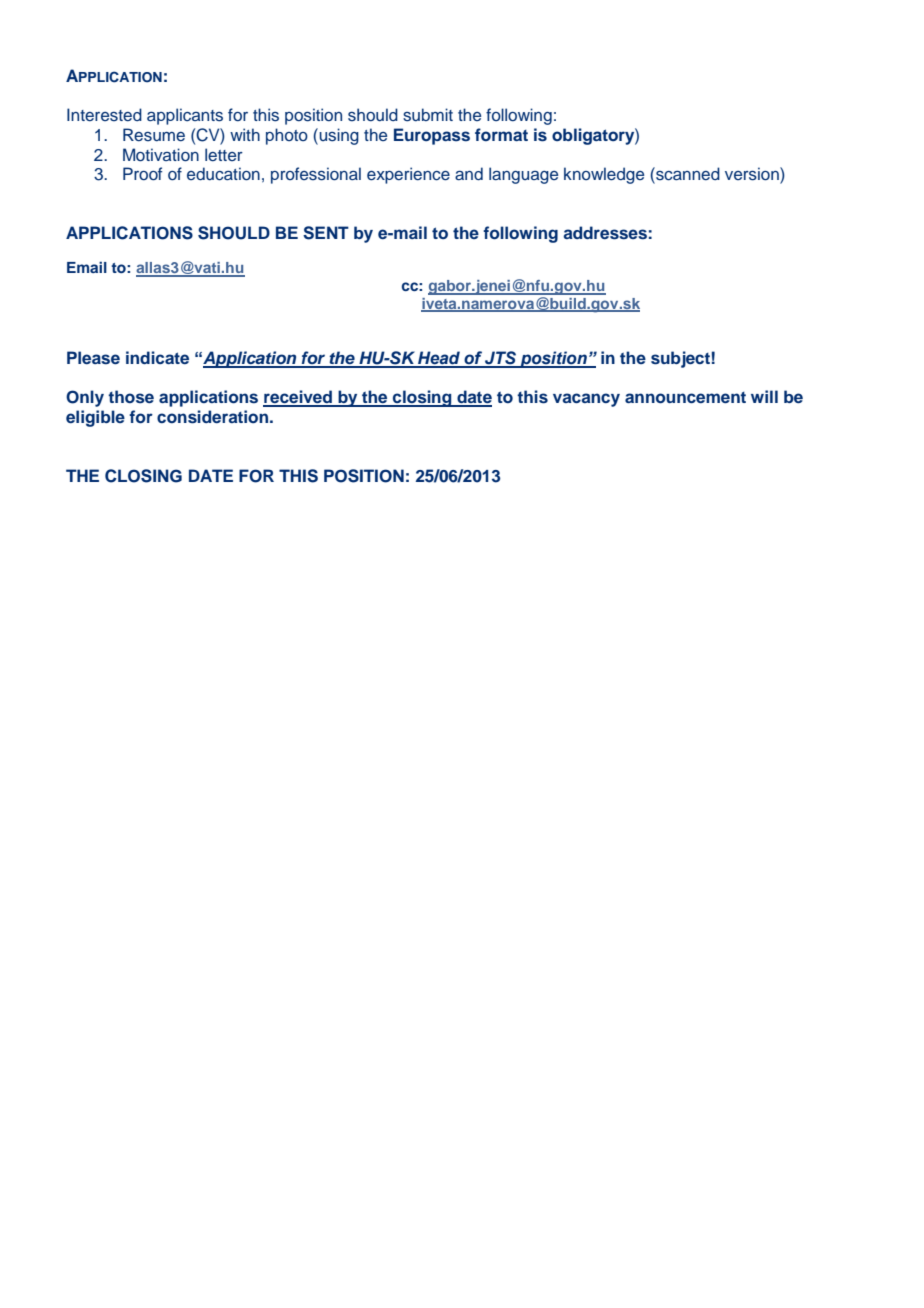 The height and width of the screenshot is (1308, 924). Describe the element at coordinates (131, 397) in the screenshot. I see `those` at that location.
